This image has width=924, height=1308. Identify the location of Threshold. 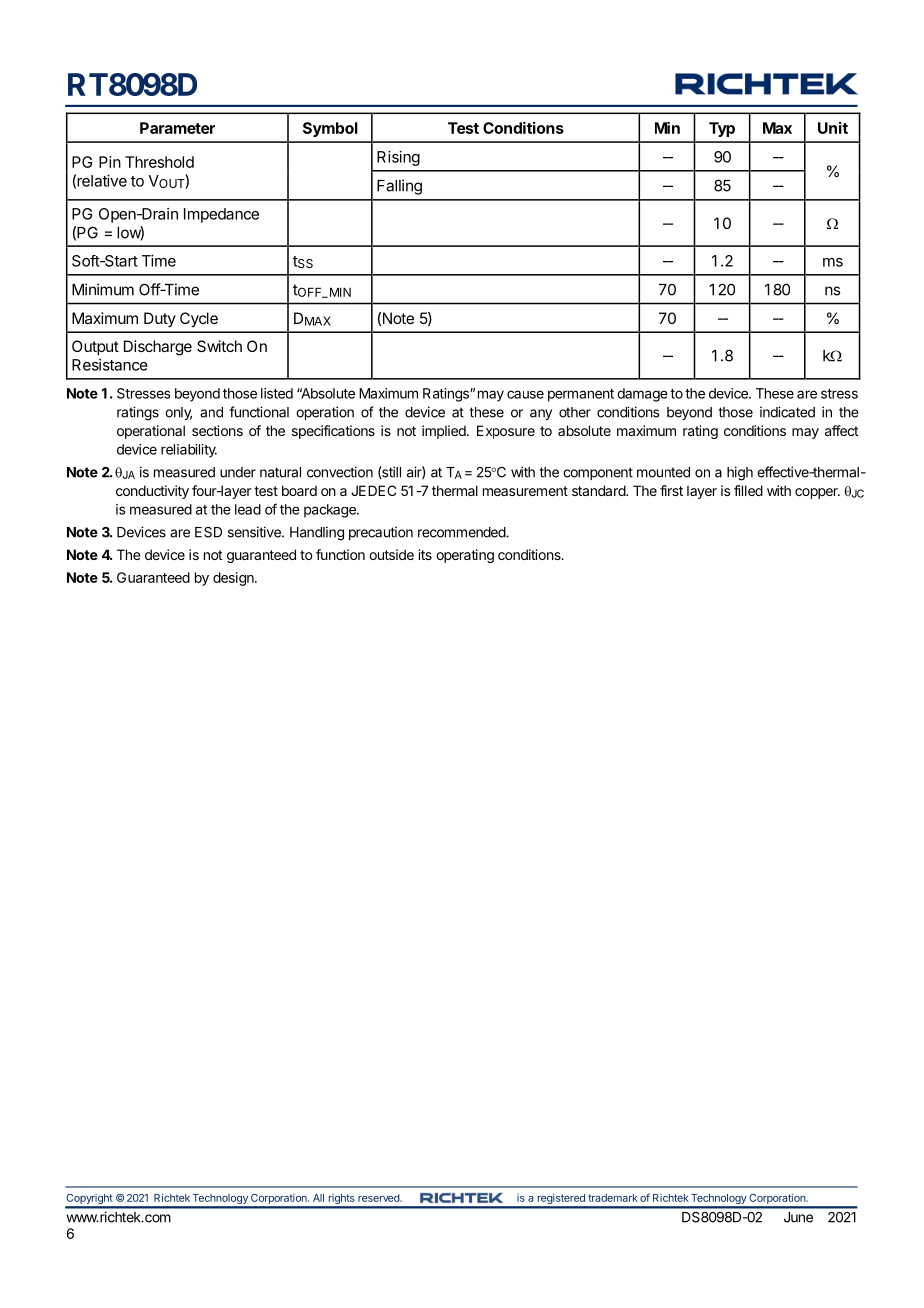
(159, 162).
